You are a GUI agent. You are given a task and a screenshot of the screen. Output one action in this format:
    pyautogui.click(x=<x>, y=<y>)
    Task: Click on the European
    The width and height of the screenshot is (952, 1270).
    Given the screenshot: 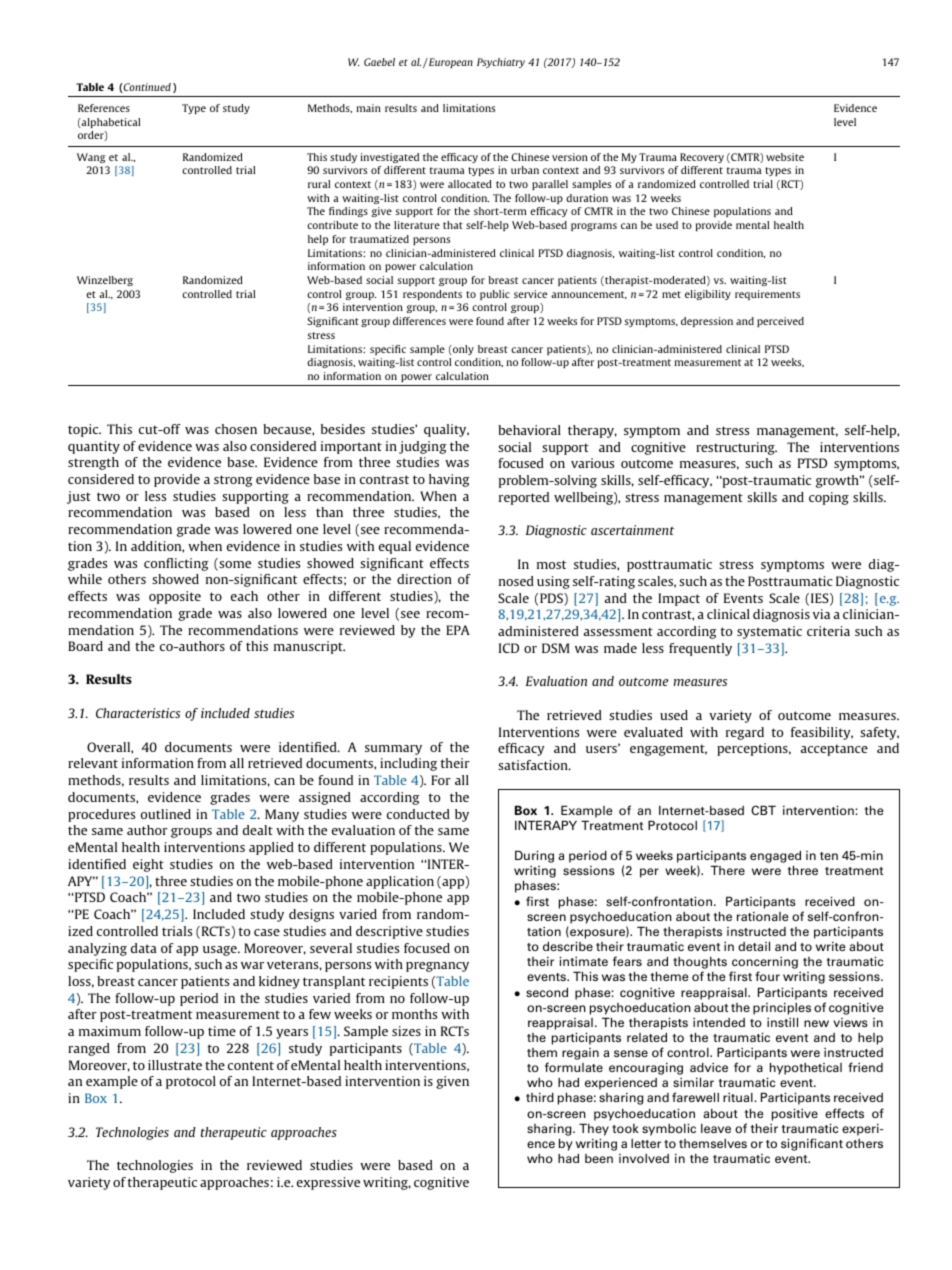 What is the action you would take?
    pyautogui.click(x=450, y=63)
